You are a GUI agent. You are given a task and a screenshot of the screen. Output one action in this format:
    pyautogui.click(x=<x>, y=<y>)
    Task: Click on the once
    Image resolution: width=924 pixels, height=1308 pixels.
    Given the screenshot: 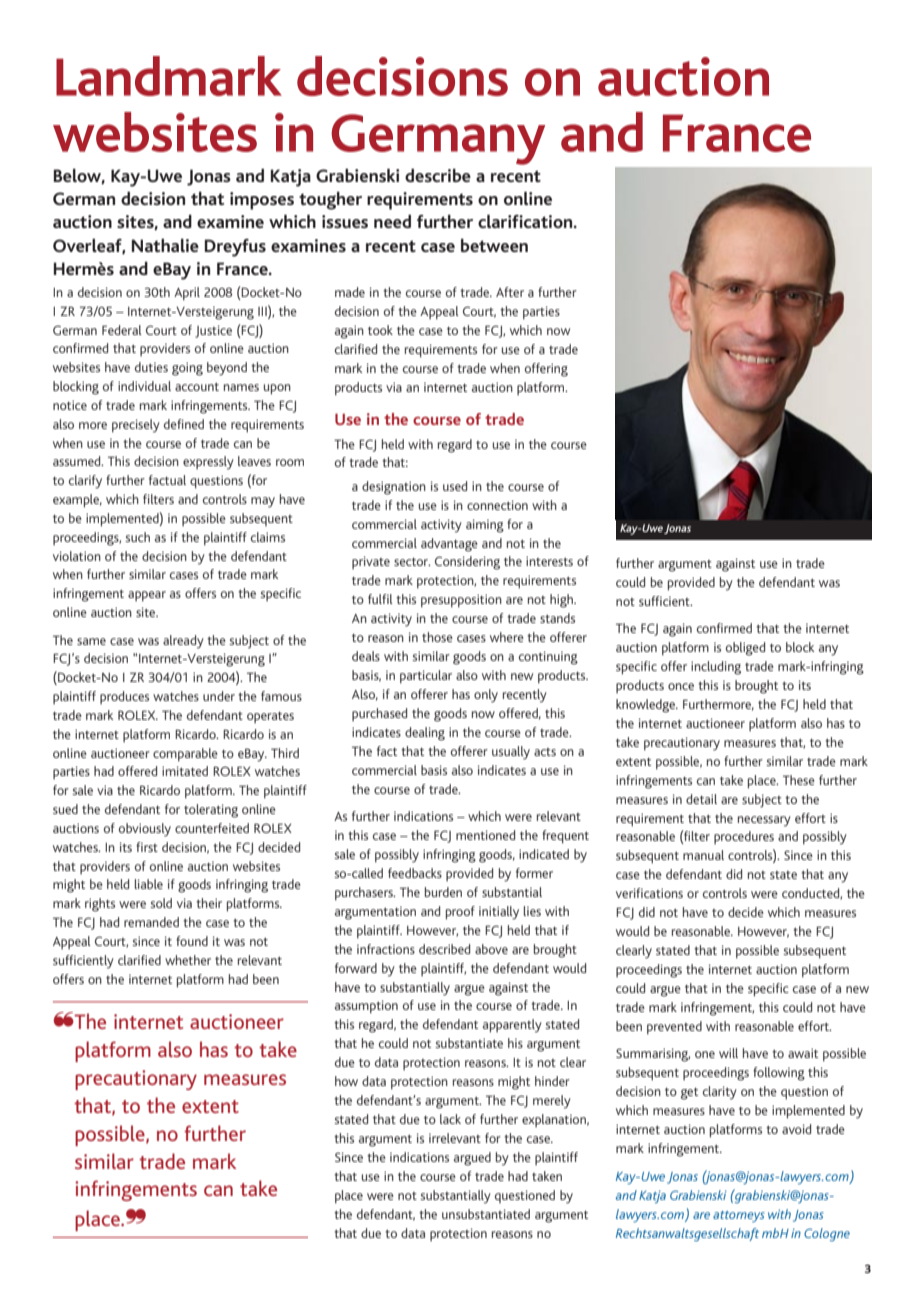 What is the action you would take?
    pyautogui.click(x=681, y=686)
